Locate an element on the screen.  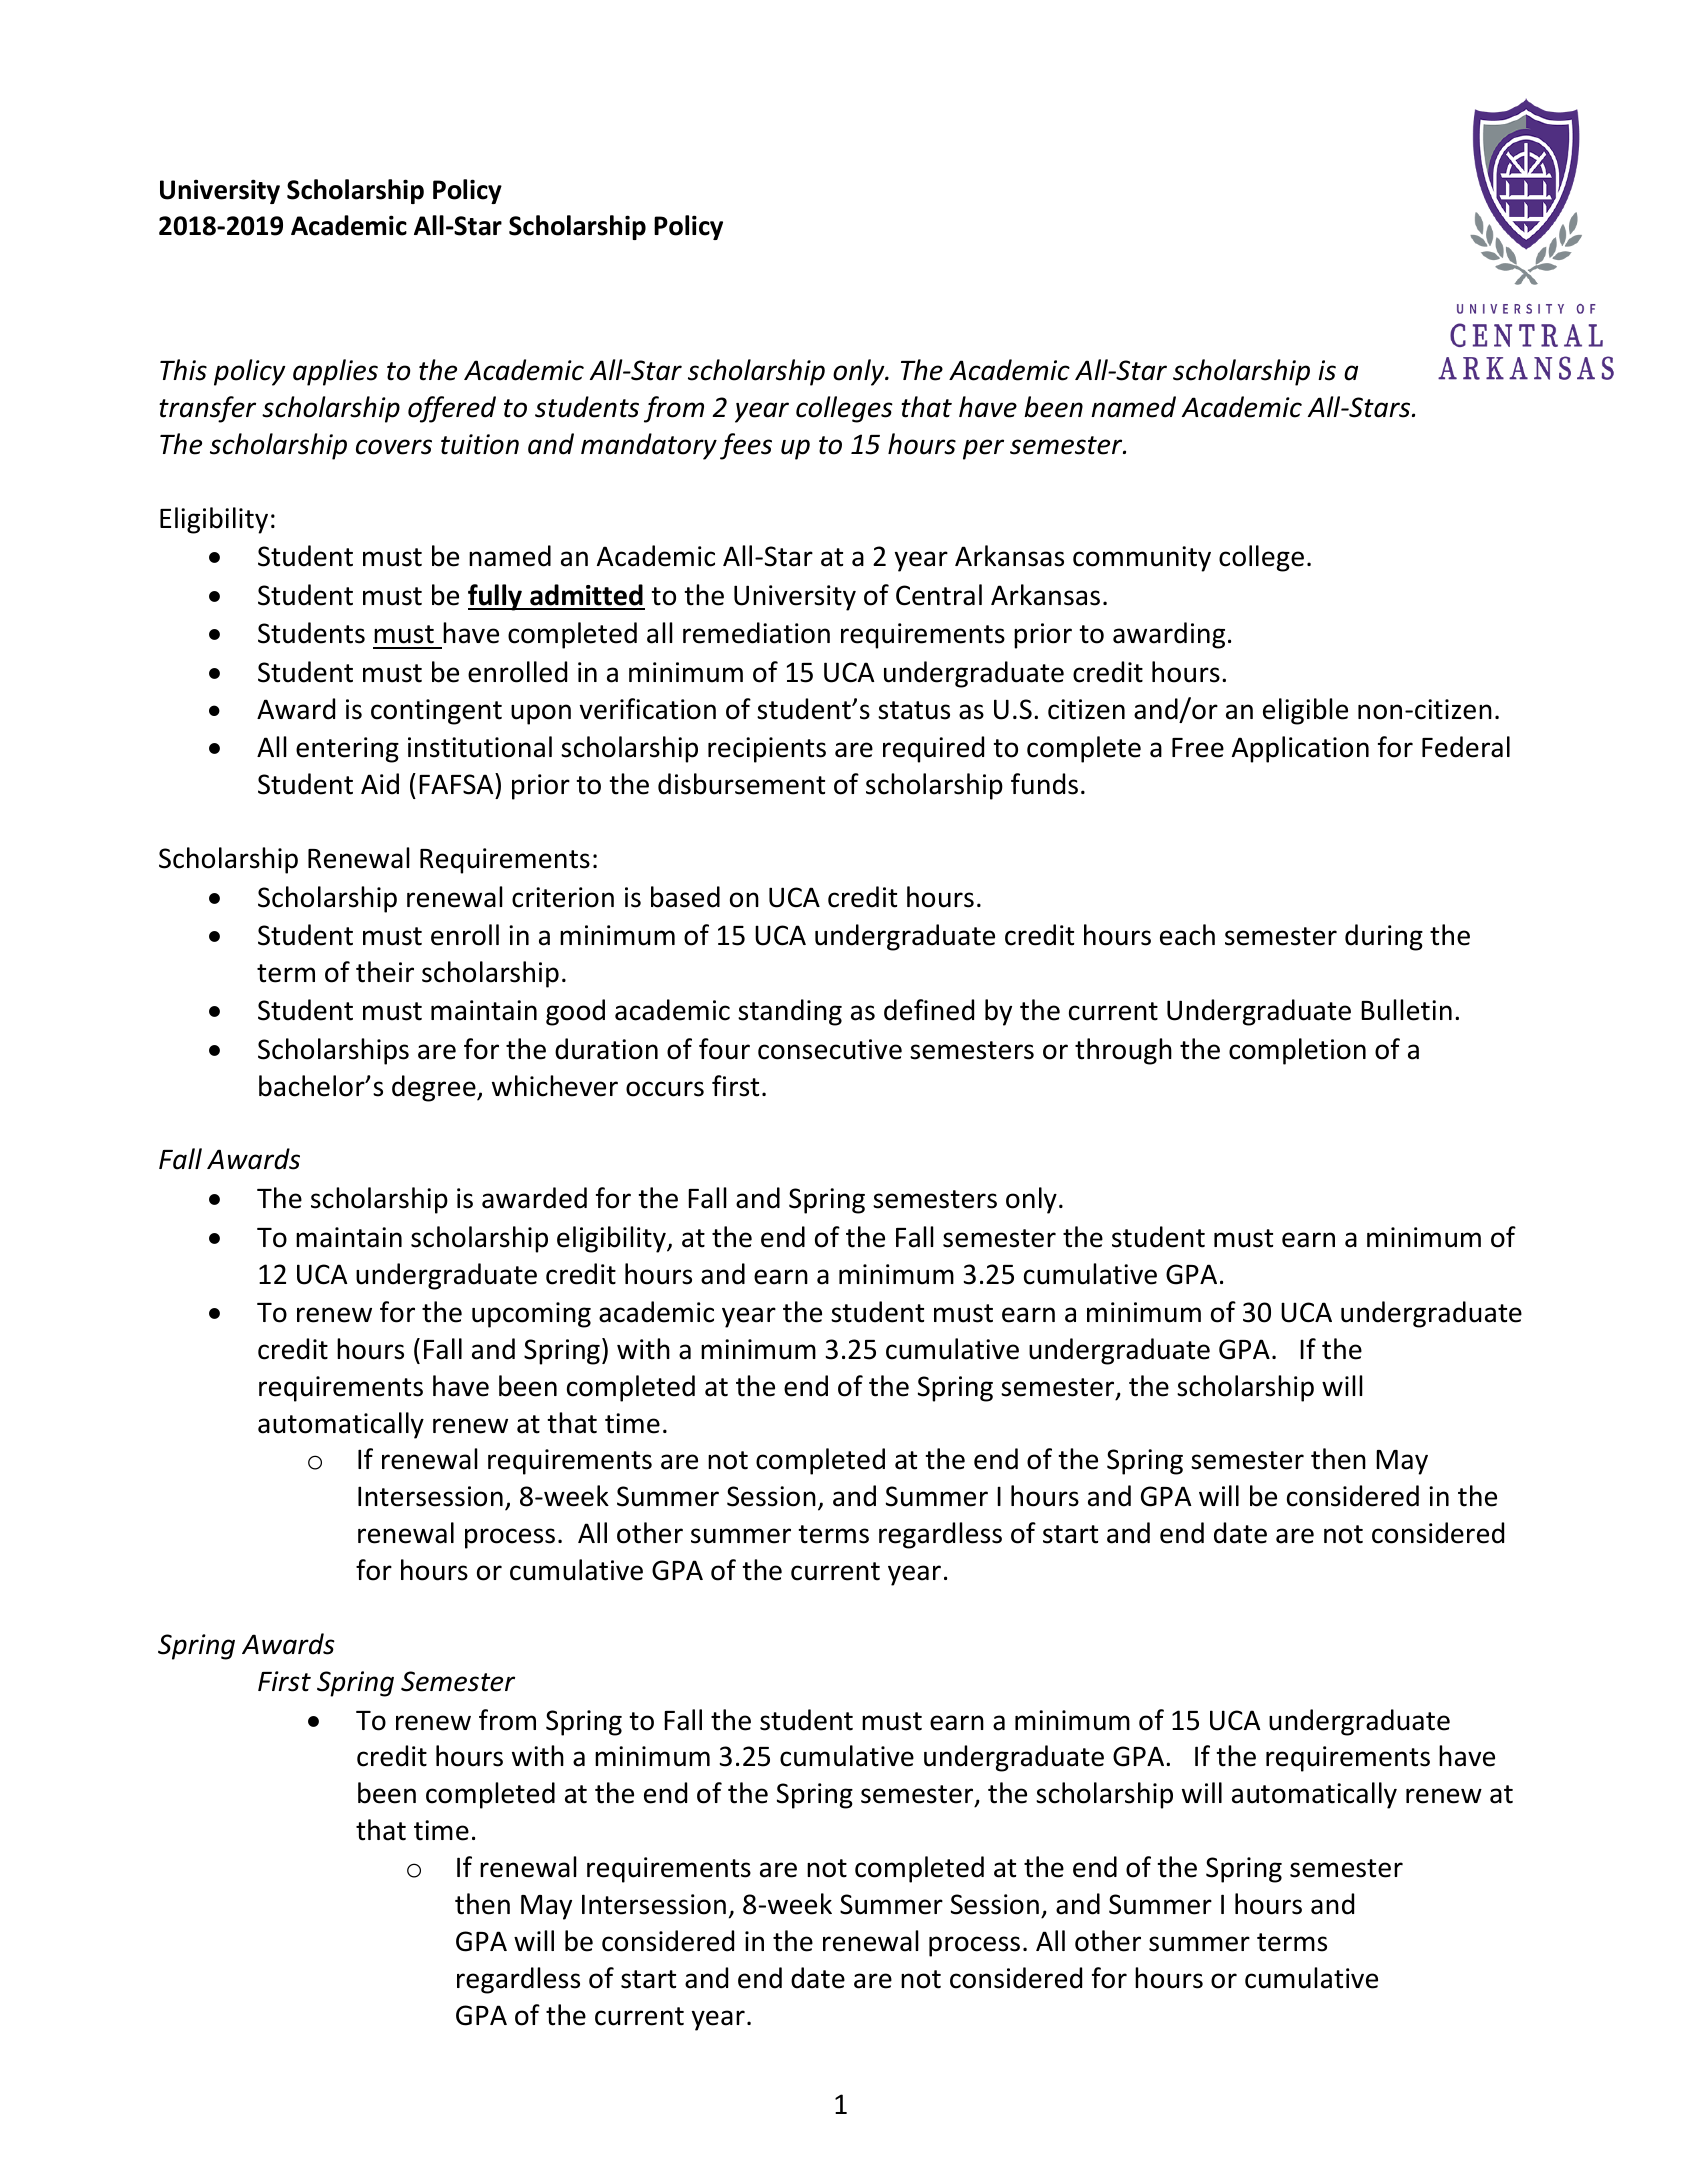
fully is located at coordinates (496, 597).
